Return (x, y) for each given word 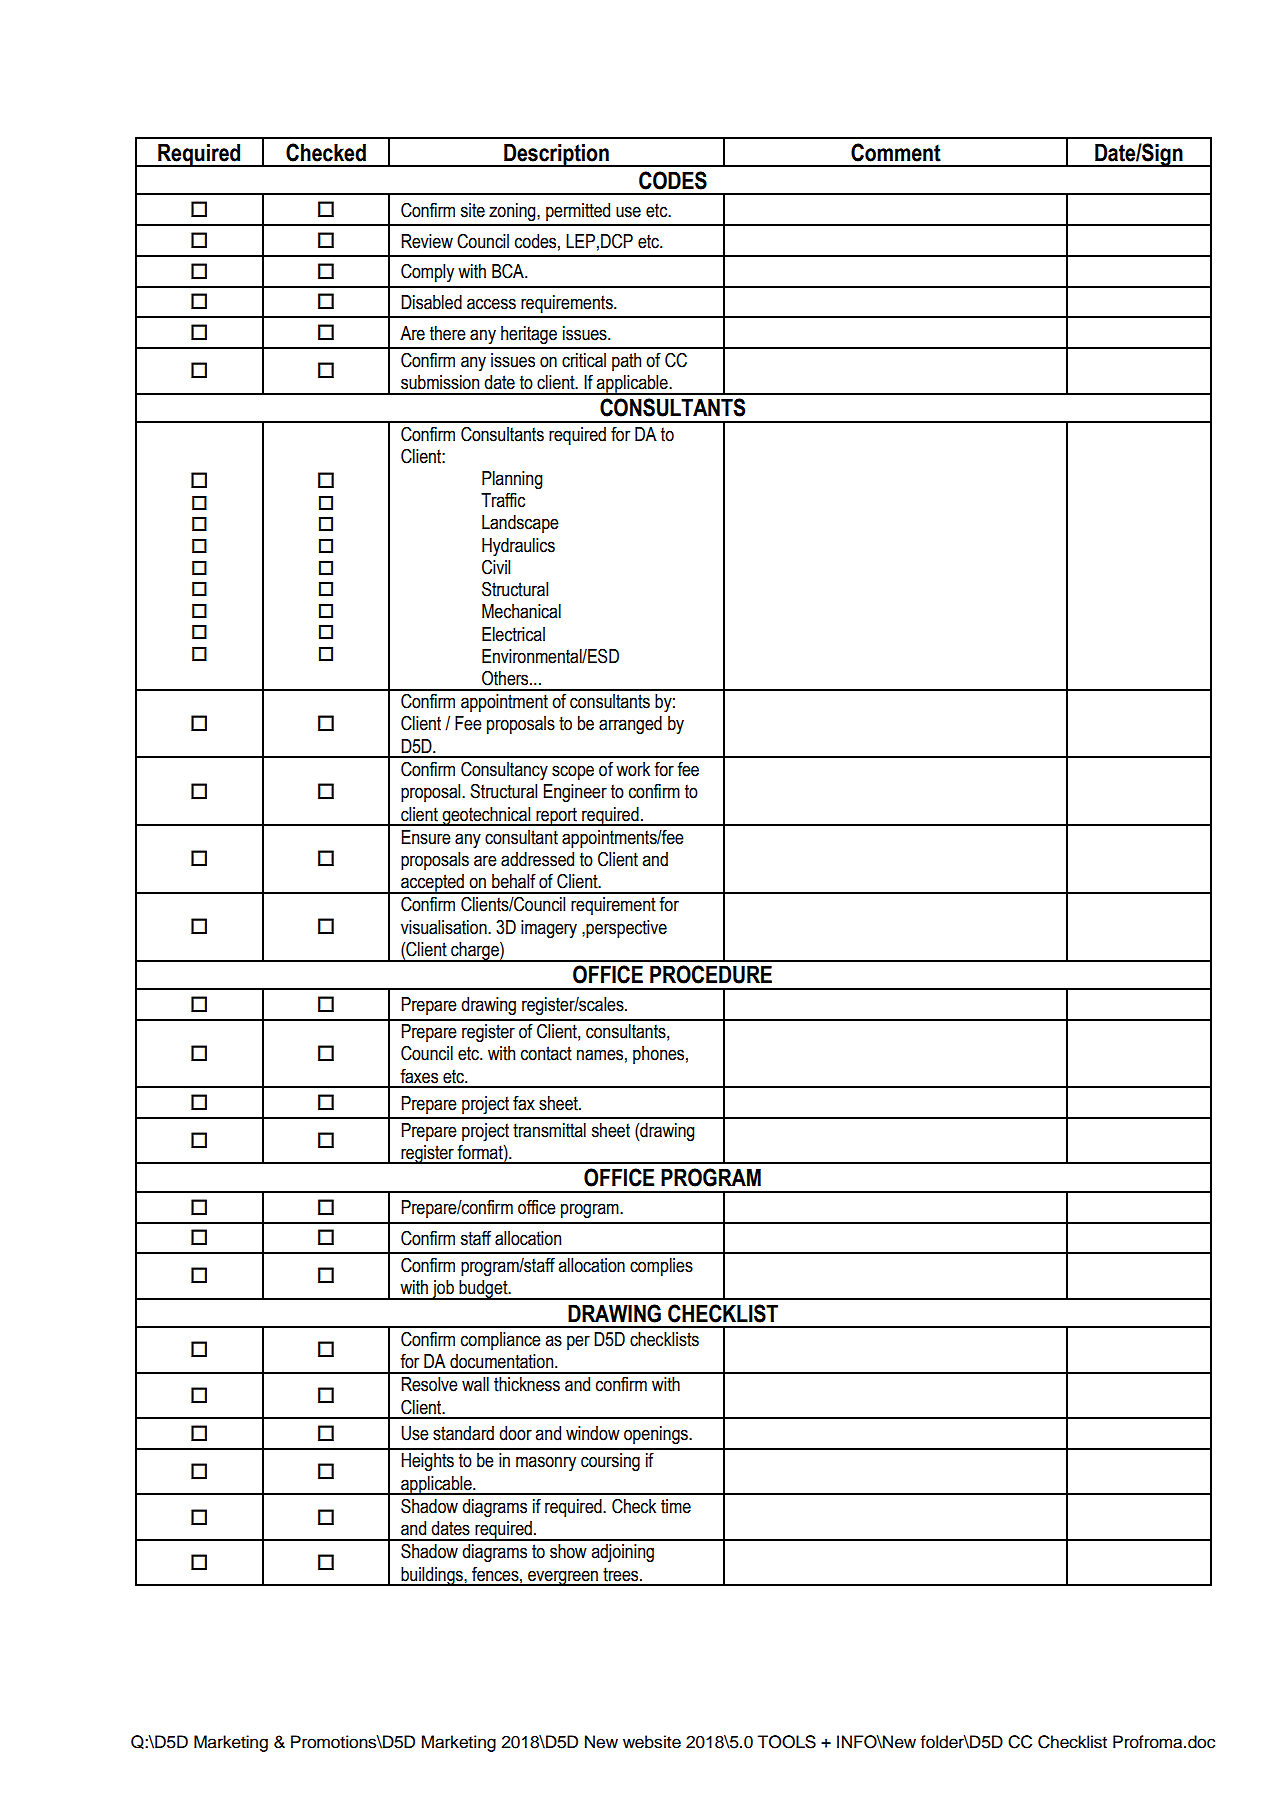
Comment (896, 152)
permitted (578, 212)
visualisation (445, 927)
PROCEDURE (711, 974)
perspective (626, 929)
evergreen (563, 1578)
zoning (513, 212)
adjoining (622, 1553)
